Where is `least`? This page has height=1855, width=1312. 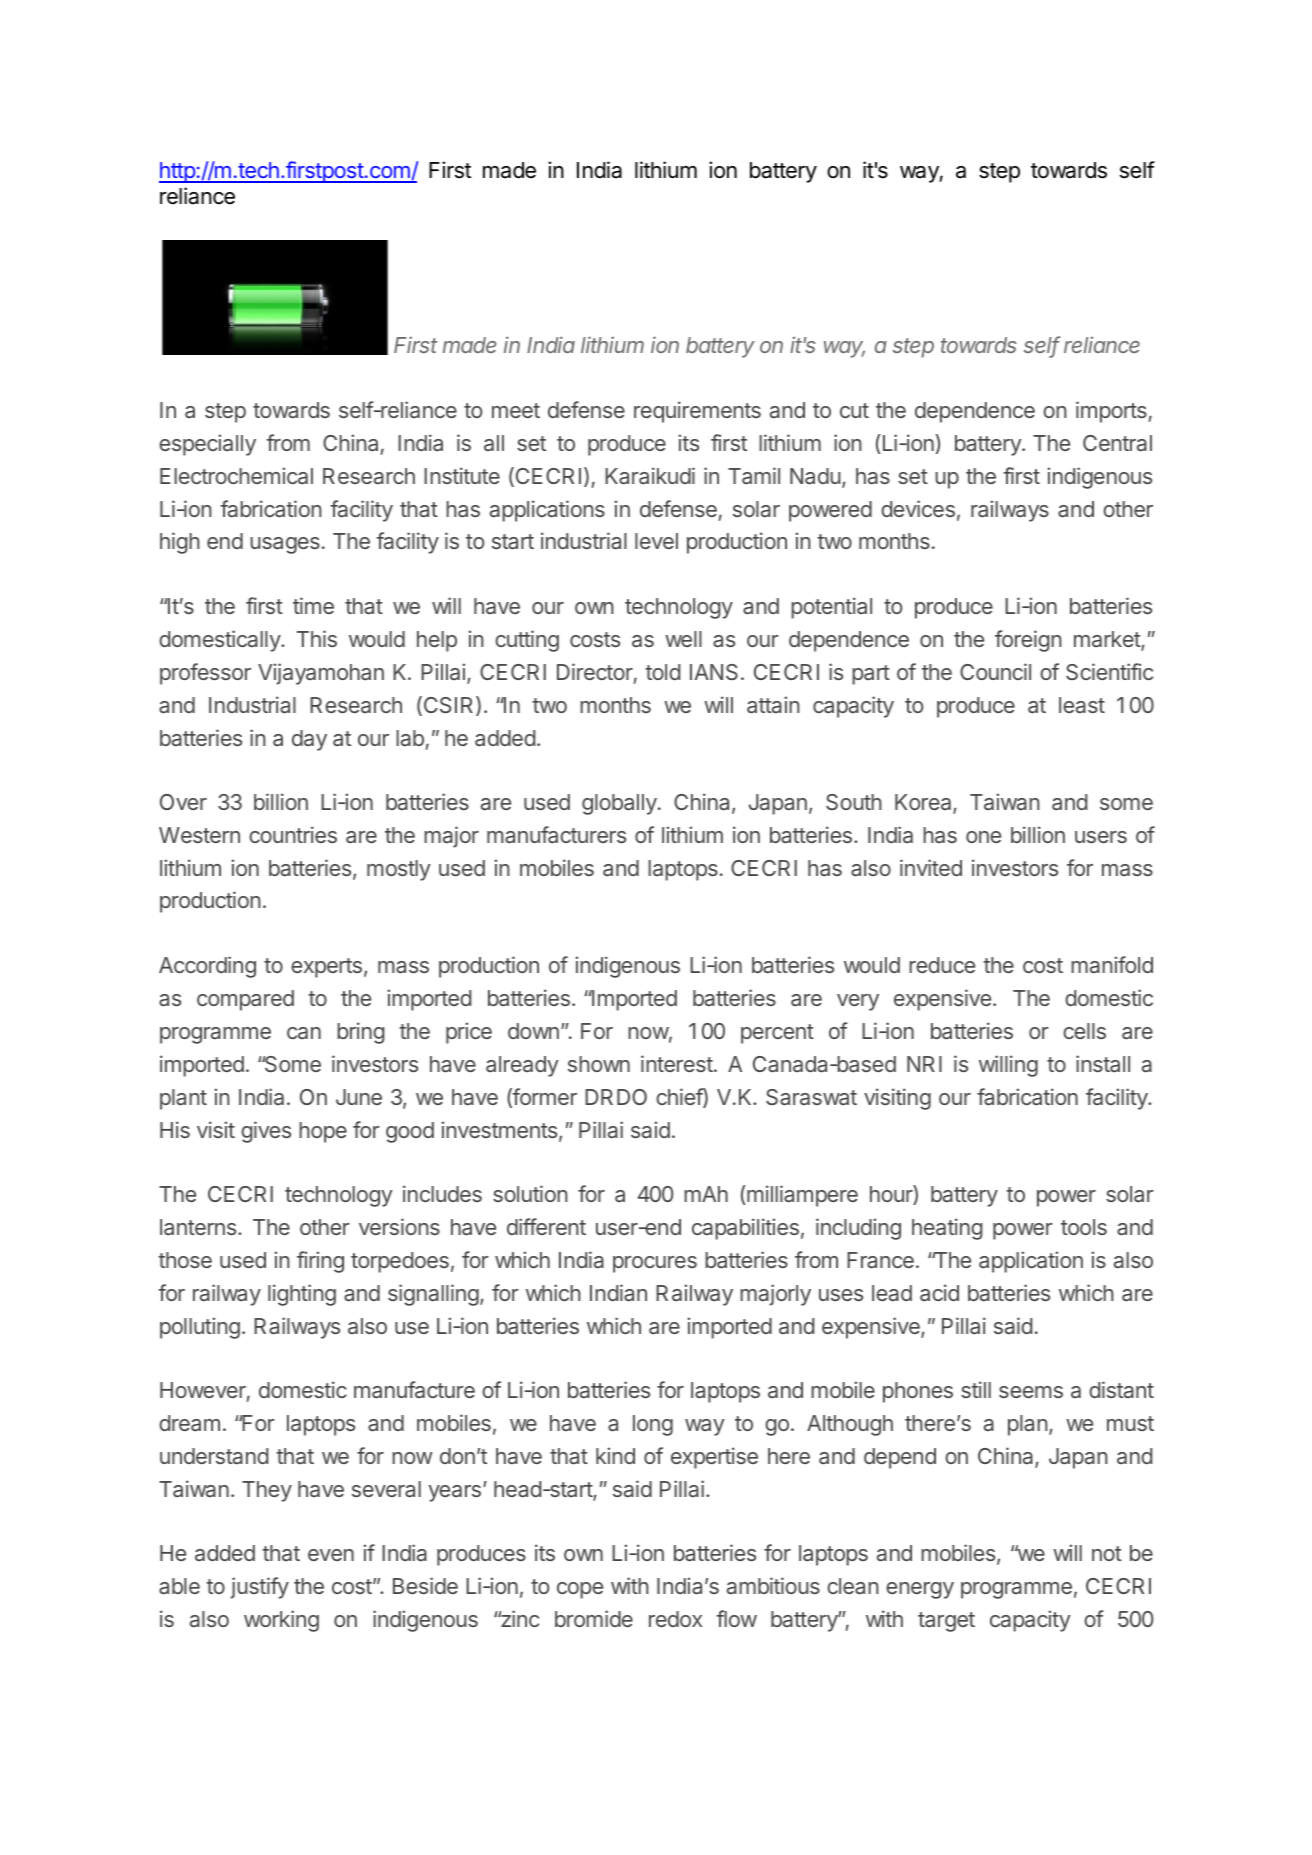
least is located at coordinates (1082, 705).
